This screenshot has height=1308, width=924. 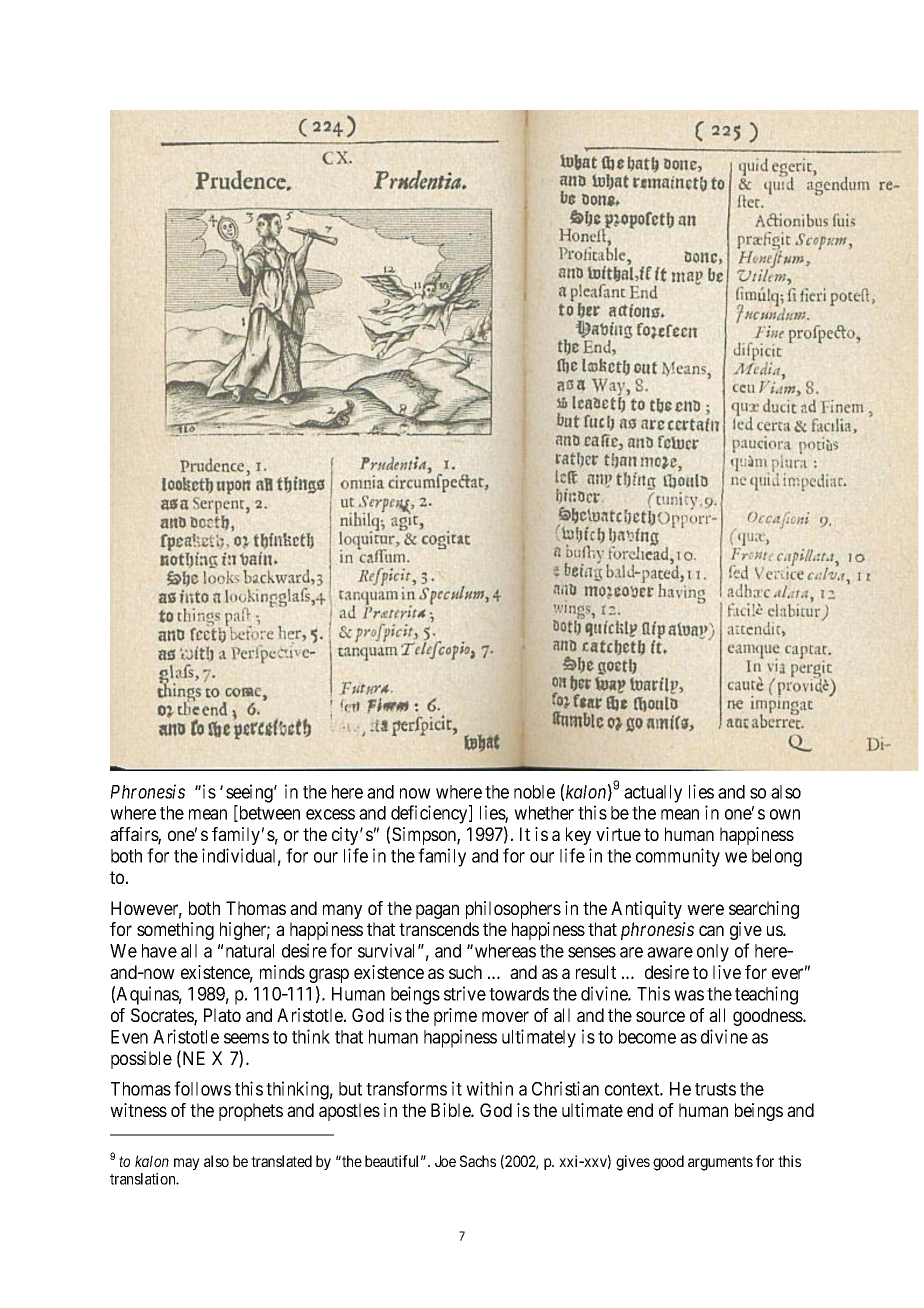 What do you see at coordinates (705, 909) in the screenshot?
I see `were` at bounding box center [705, 909].
